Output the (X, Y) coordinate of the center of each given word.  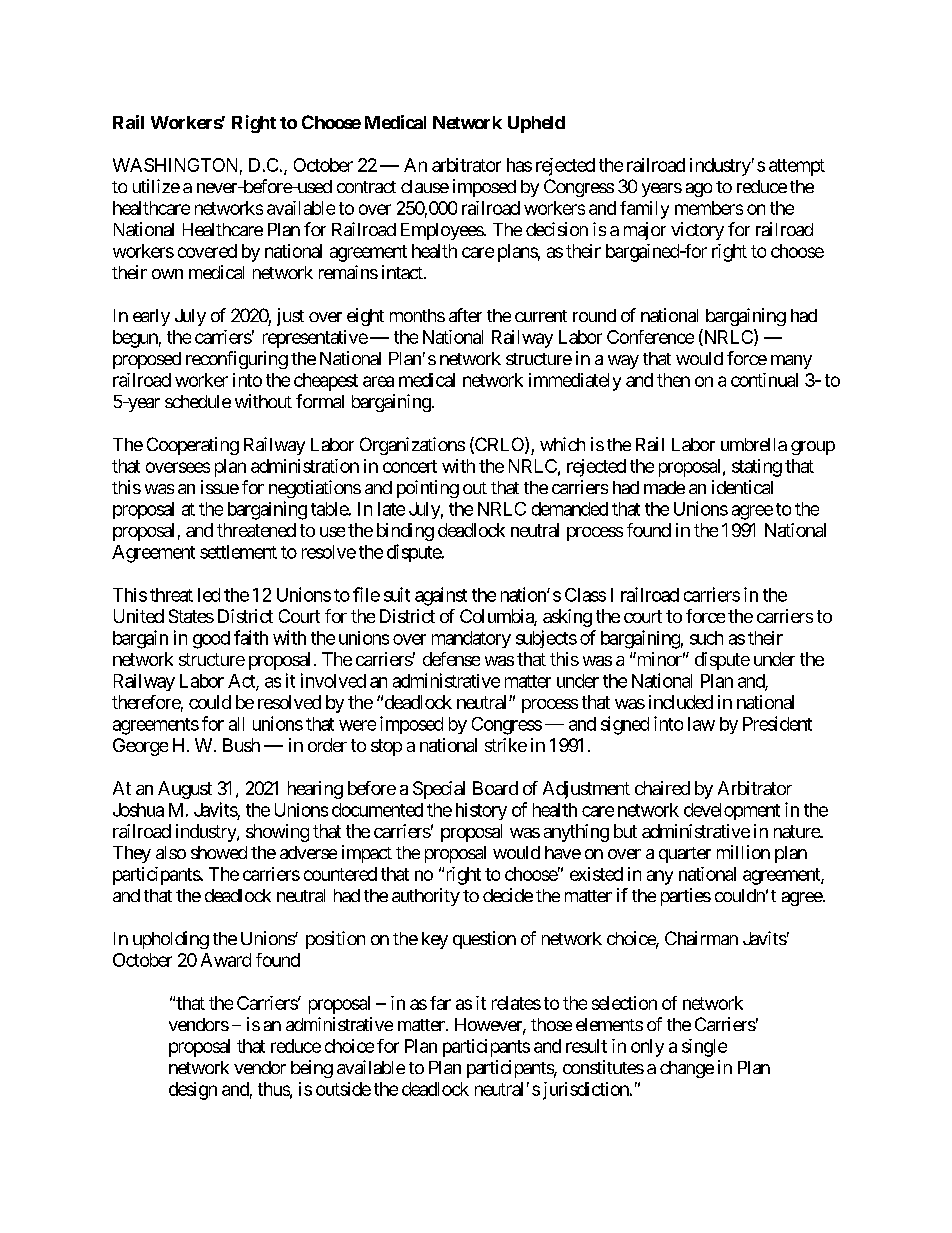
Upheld (536, 124)
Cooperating (193, 446)
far (440, 1003)
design (193, 1091)
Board (495, 788)
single (704, 1048)
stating (757, 468)
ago (699, 190)
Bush (241, 745)
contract (366, 187)
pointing (428, 489)
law (701, 724)
